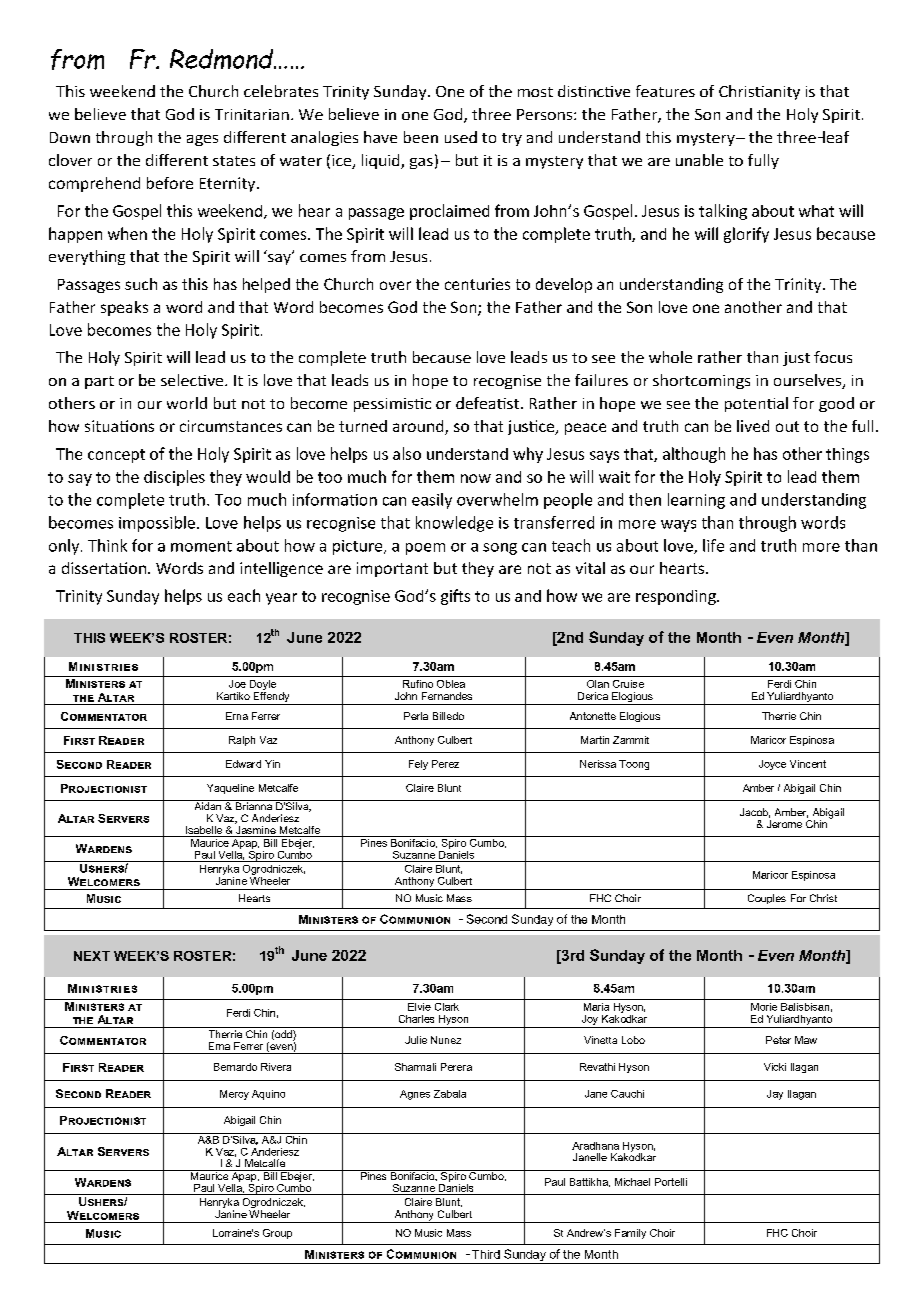  Describe the element at coordinates (677, 597) in the screenshot. I see `responding` at that location.
